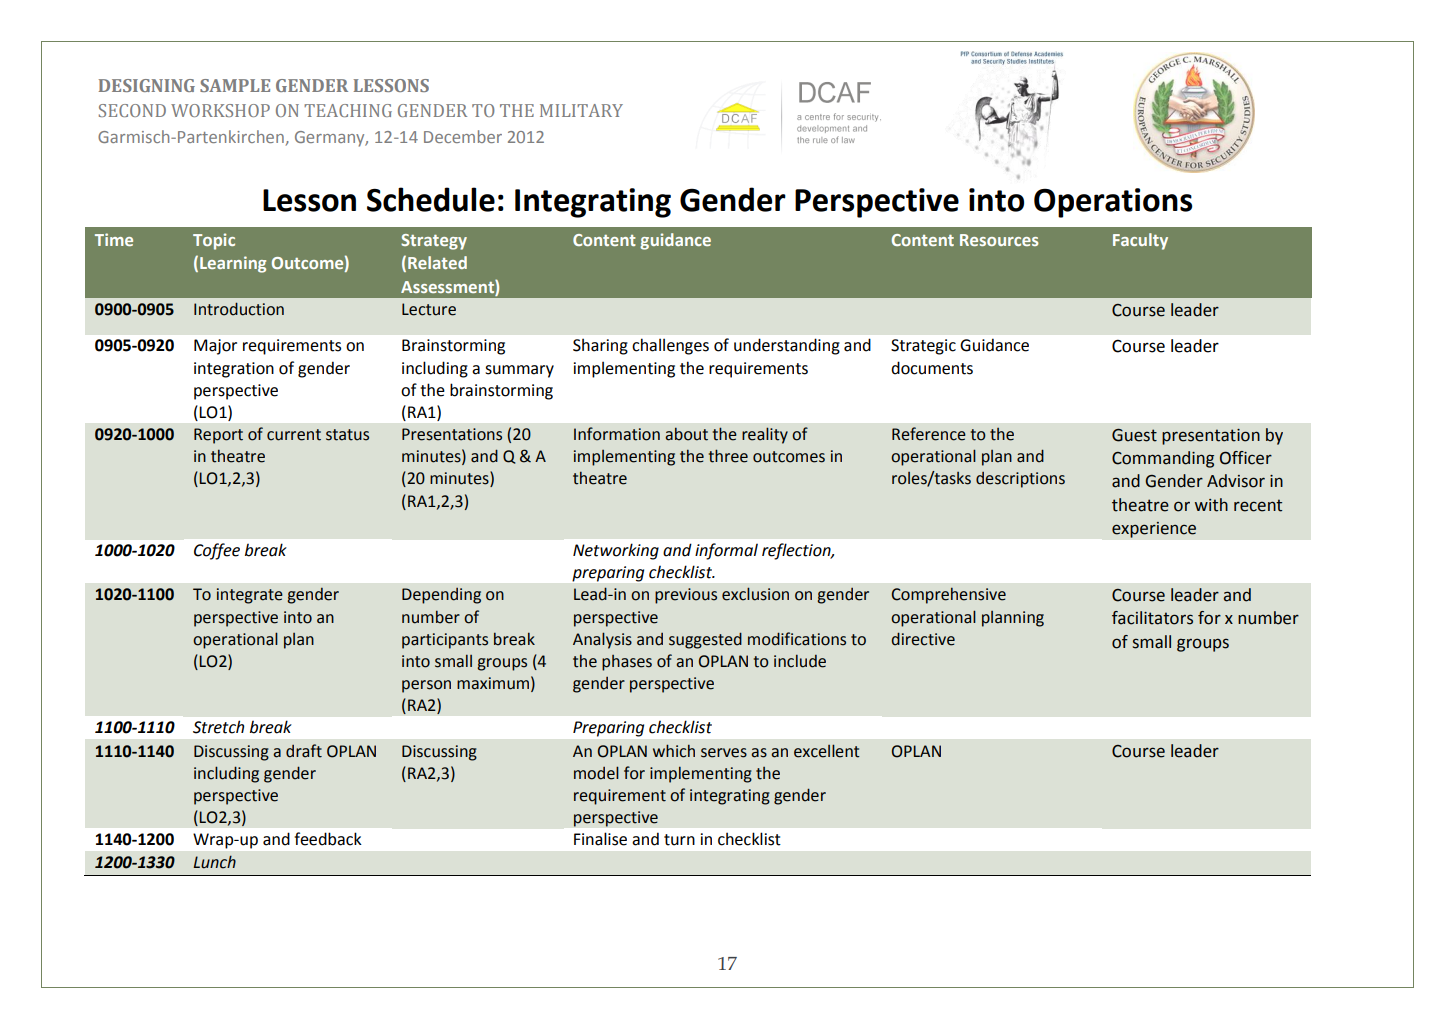 The image size is (1455, 1029). Describe the element at coordinates (679, 840) in the document. I see `turn` at that location.
